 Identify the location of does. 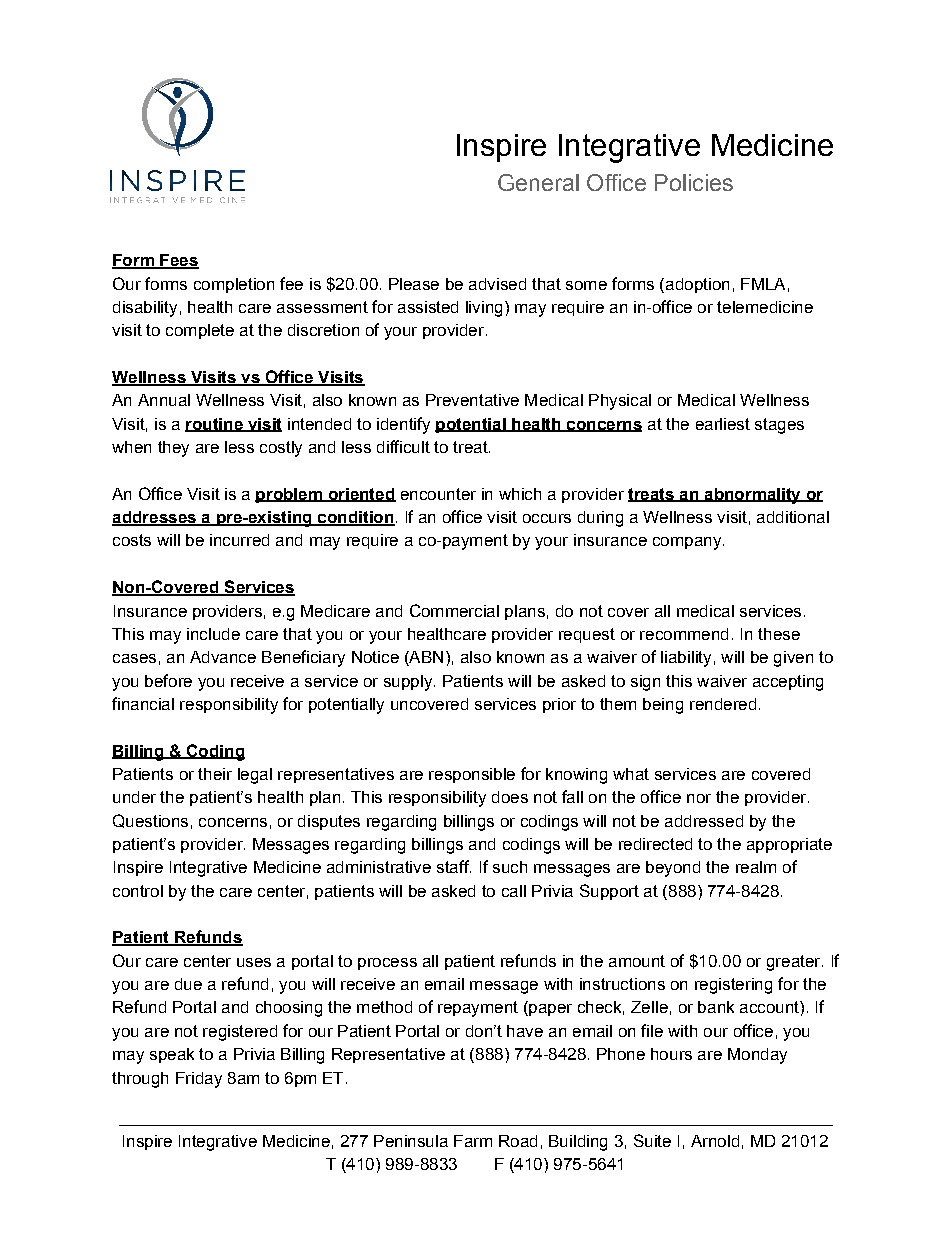
(510, 797).
